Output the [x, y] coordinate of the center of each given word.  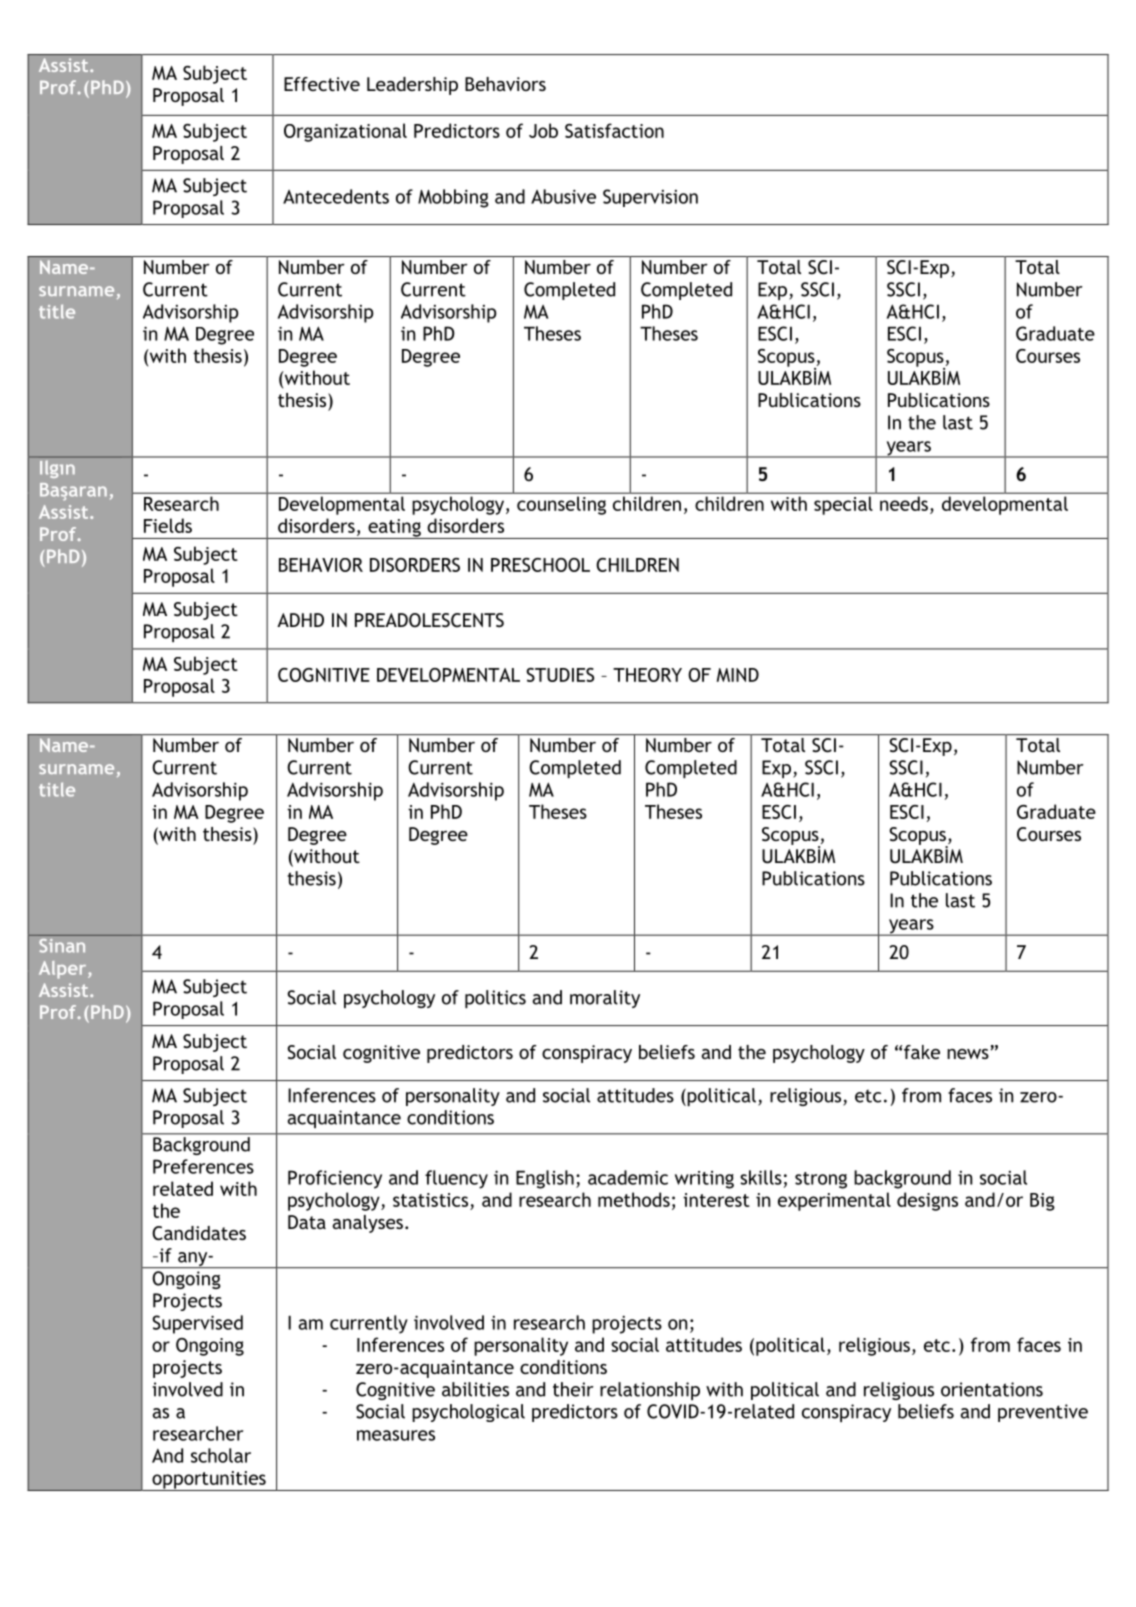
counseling [561, 506]
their [573, 1389]
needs [904, 503]
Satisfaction [614, 130]
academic [628, 1177]
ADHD [300, 620]
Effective [322, 84]
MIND [738, 675]
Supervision [650, 198]
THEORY [647, 675]
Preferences [203, 1166]
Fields [168, 525]
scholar [221, 1455]
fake [922, 1052]
